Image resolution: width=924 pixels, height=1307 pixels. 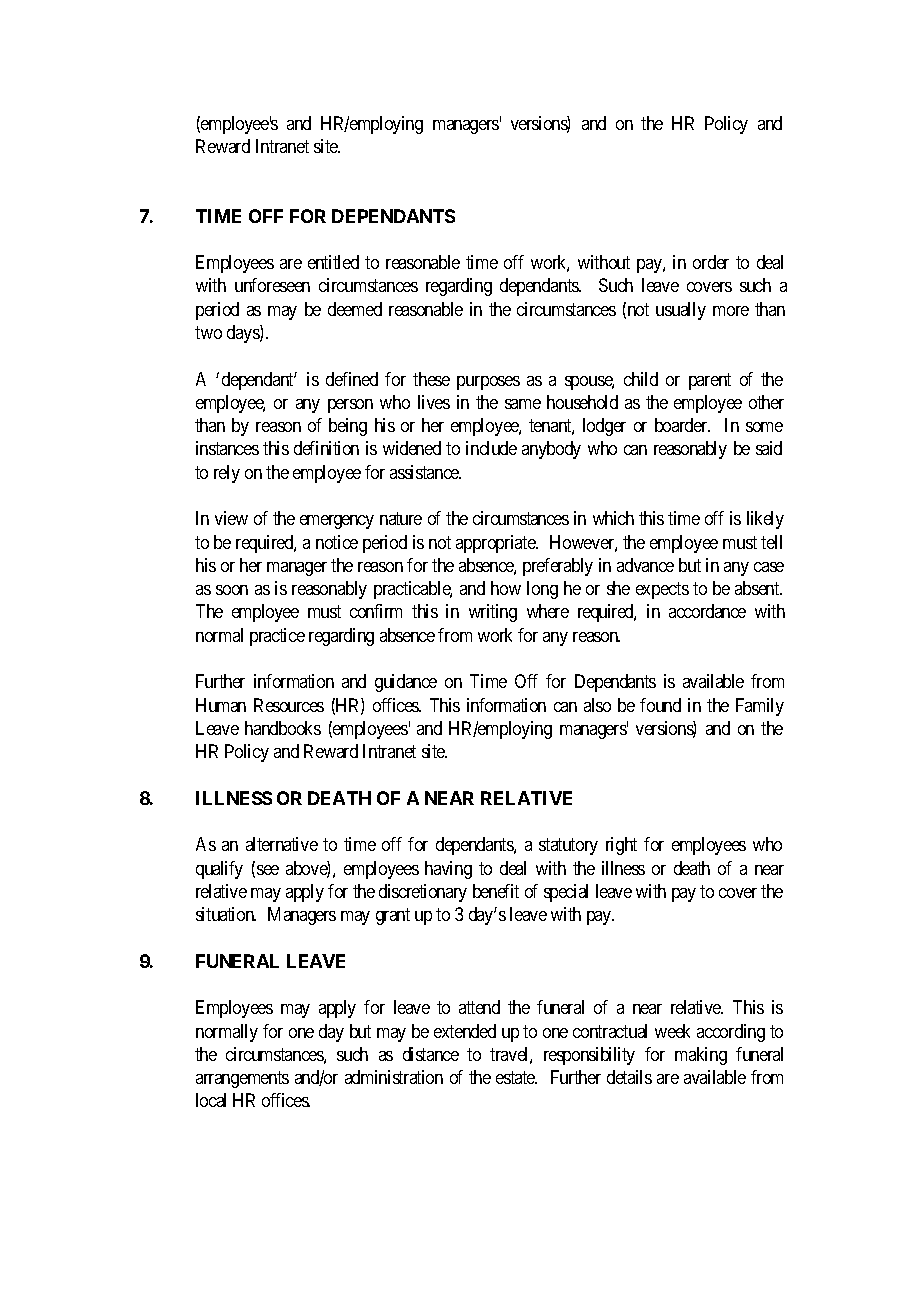 What do you see at coordinates (621, 846) in the screenshot?
I see `right` at bounding box center [621, 846].
